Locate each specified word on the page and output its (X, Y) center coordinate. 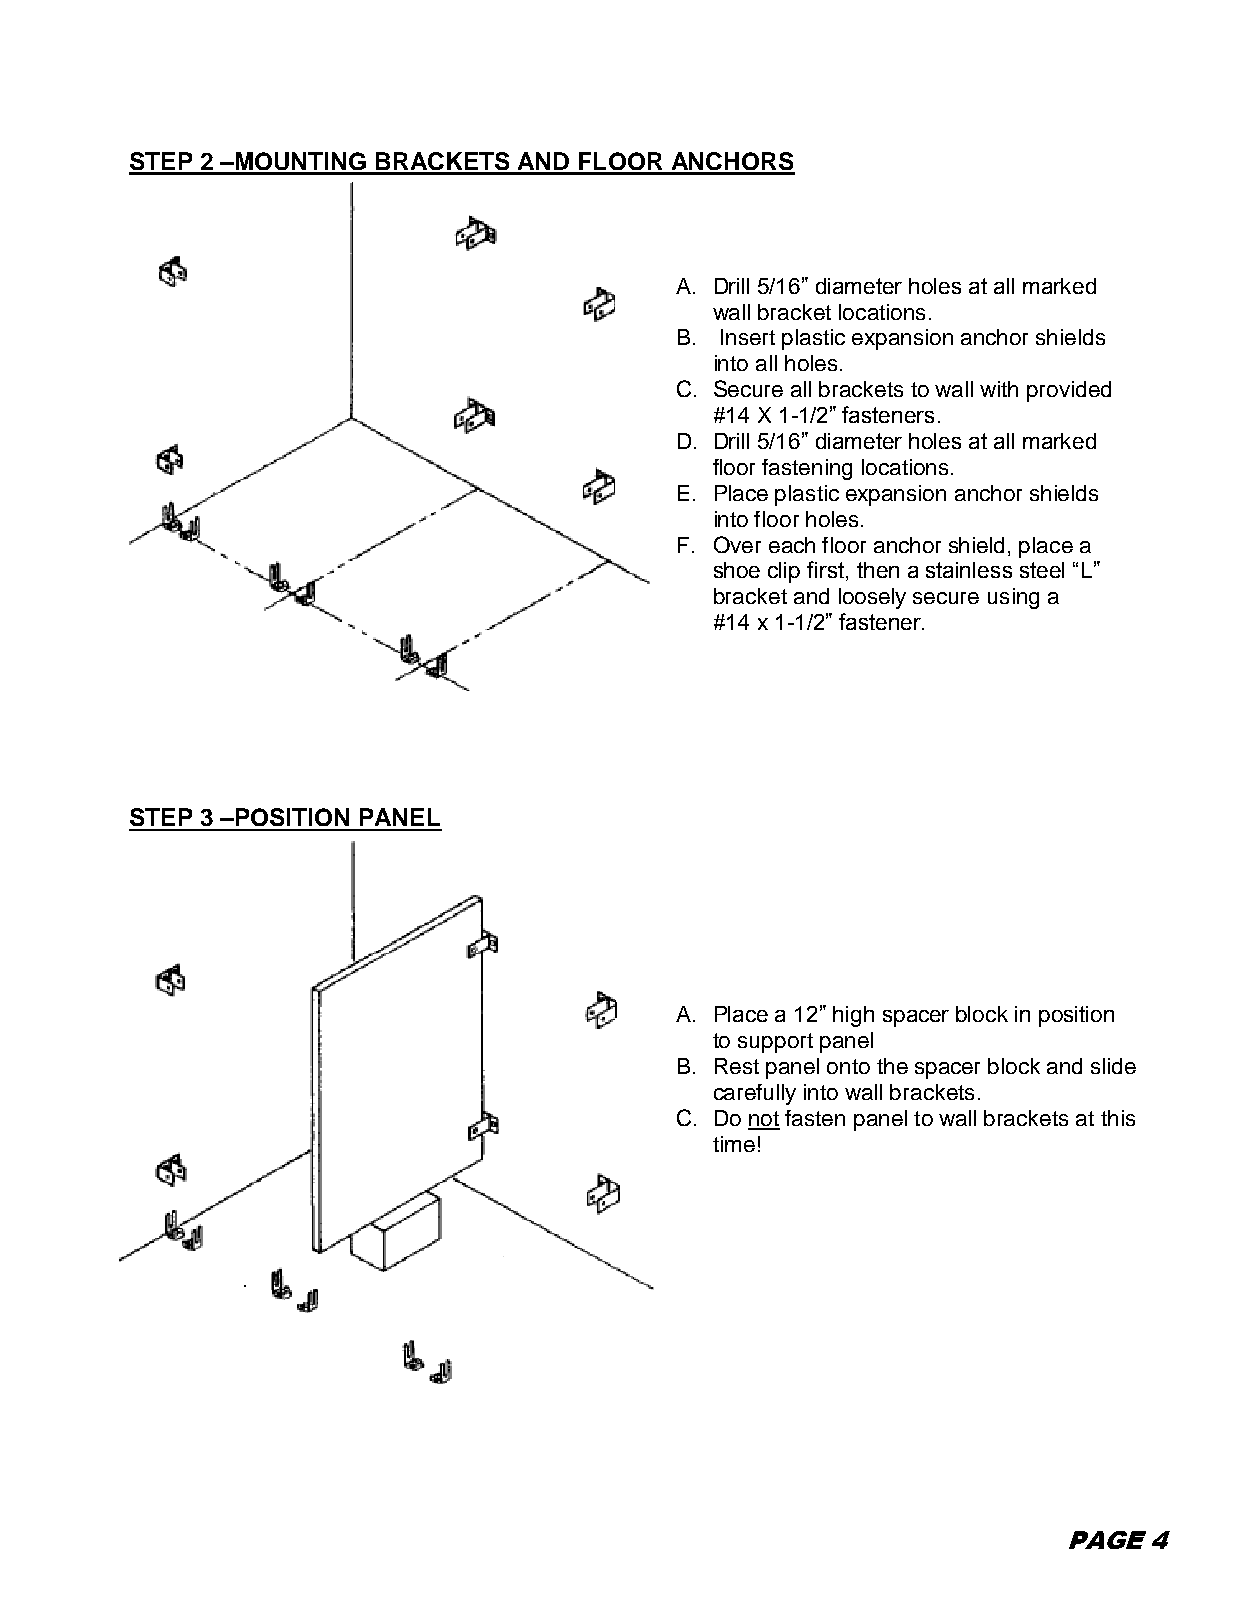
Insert (748, 337)
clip (784, 572)
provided (1069, 391)
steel (1042, 570)
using (1013, 598)
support (775, 1043)
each (792, 545)
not (764, 1120)
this (1118, 1118)
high (853, 1016)
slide (1113, 1066)
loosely (872, 598)
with (999, 389)
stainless (969, 570)
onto (848, 1066)
